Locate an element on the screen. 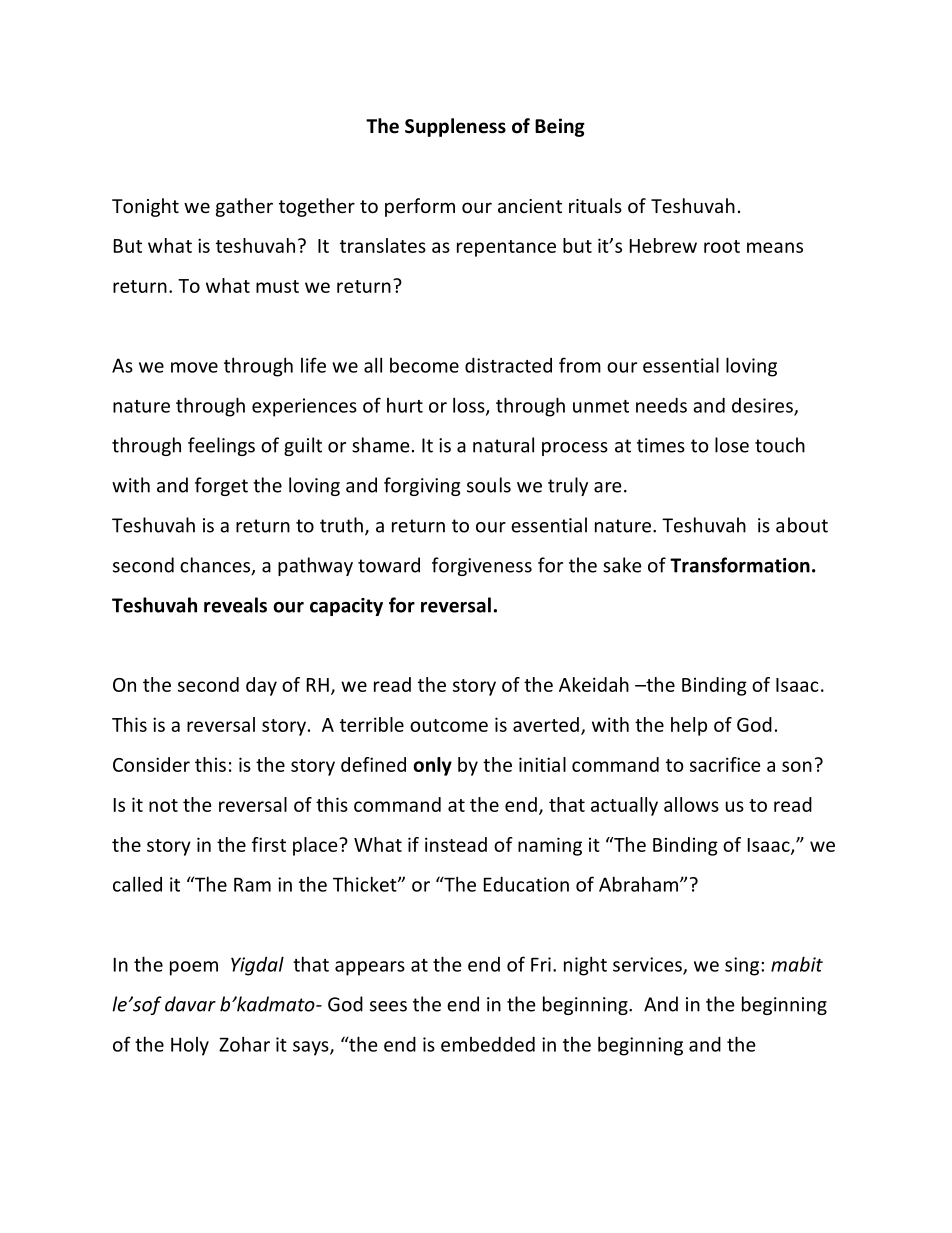  natural is located at coordinates (503, 445).
